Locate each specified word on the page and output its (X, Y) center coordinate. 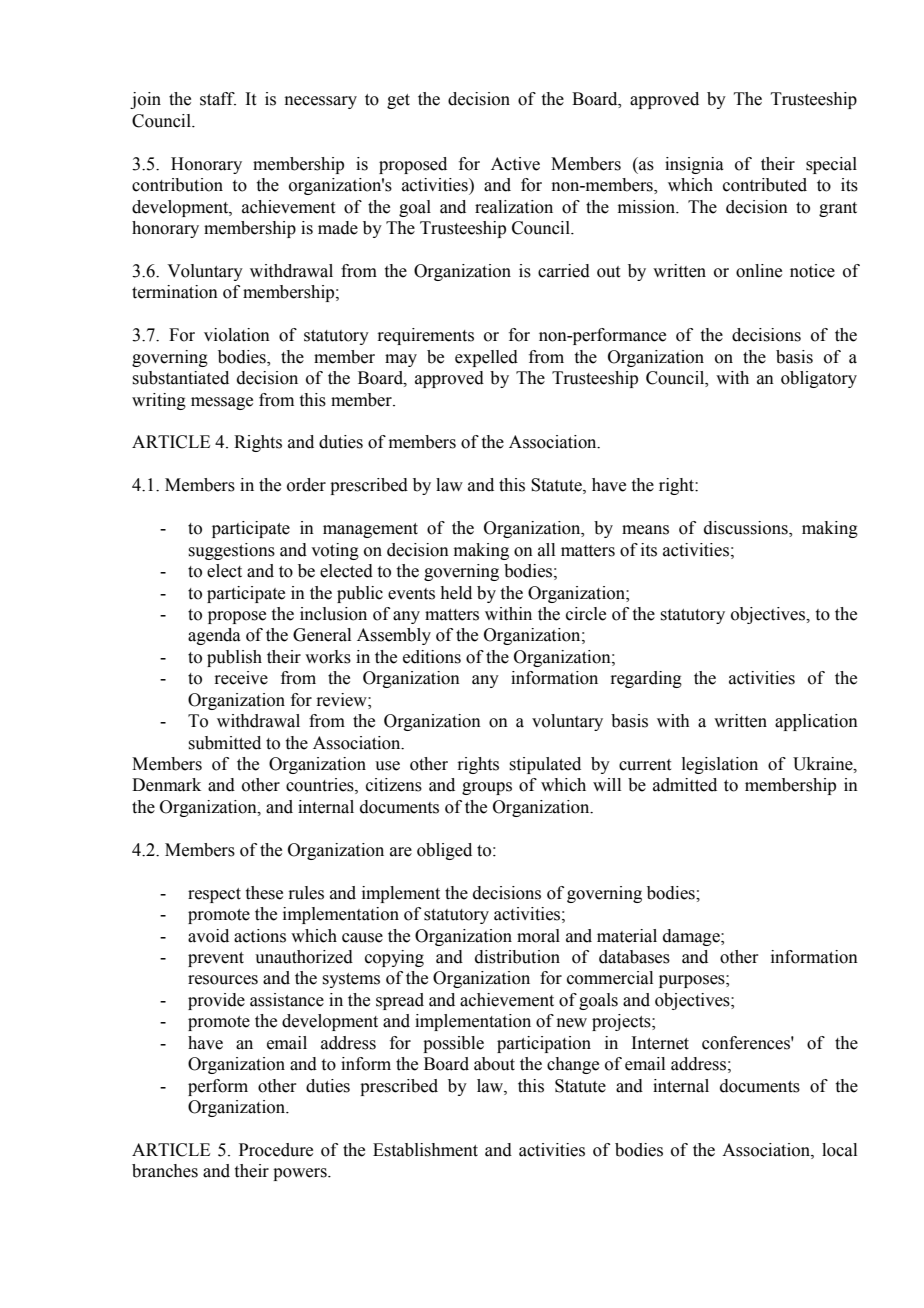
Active (515, 164)
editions (432, 657)
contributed (765, 185)
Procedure (276, 1150)
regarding (646, 679)
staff (218, 99)
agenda (214, 636)
